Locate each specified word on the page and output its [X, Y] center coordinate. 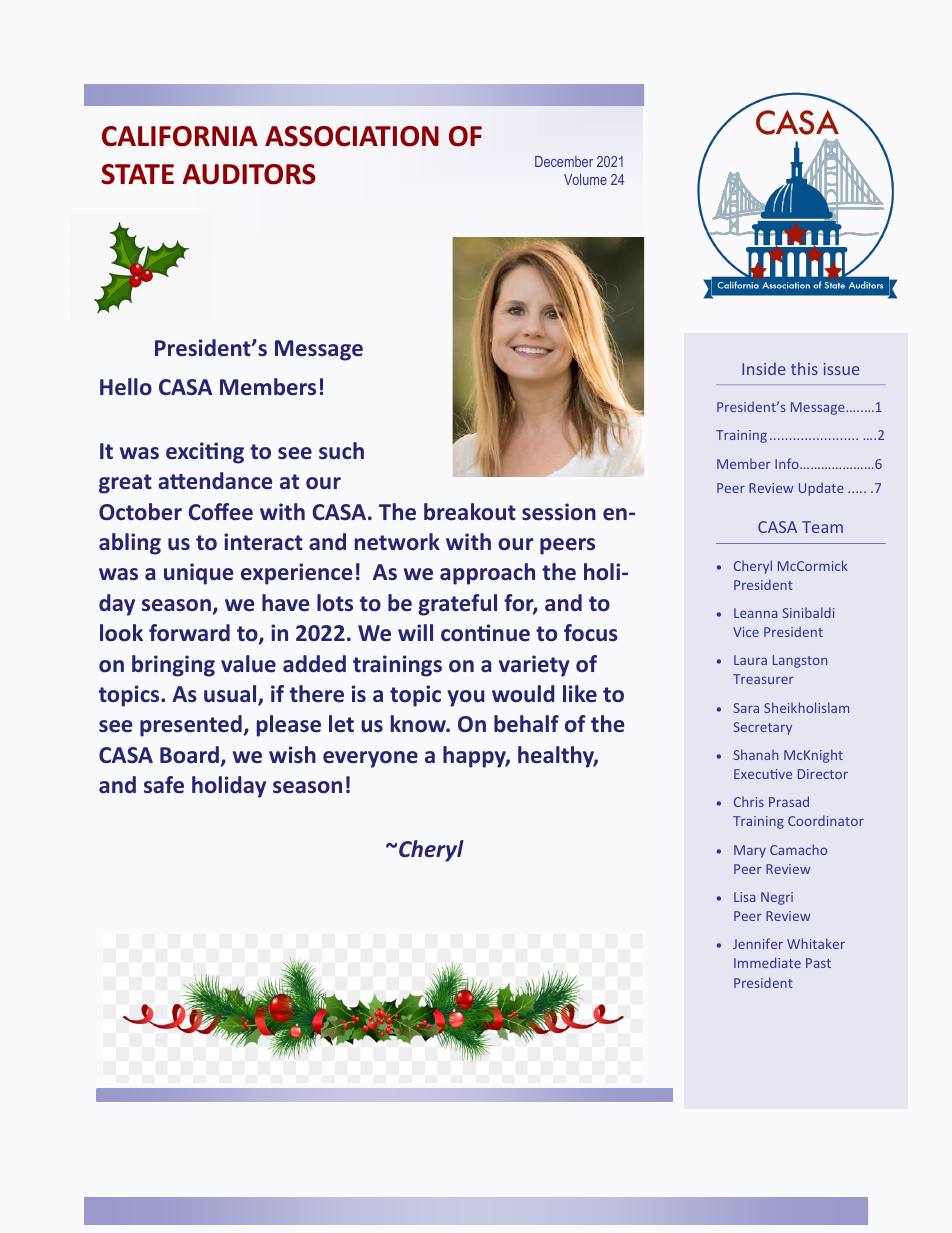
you [466, 698]
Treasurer [763, 679]
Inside [763, 368]
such [341, 451]
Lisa [744, 897]
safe [164, 785]
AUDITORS [249, 174]
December [564, 161]
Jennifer [758, 943]
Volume [585, 179]
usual [231, 695]
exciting [205, 453]
